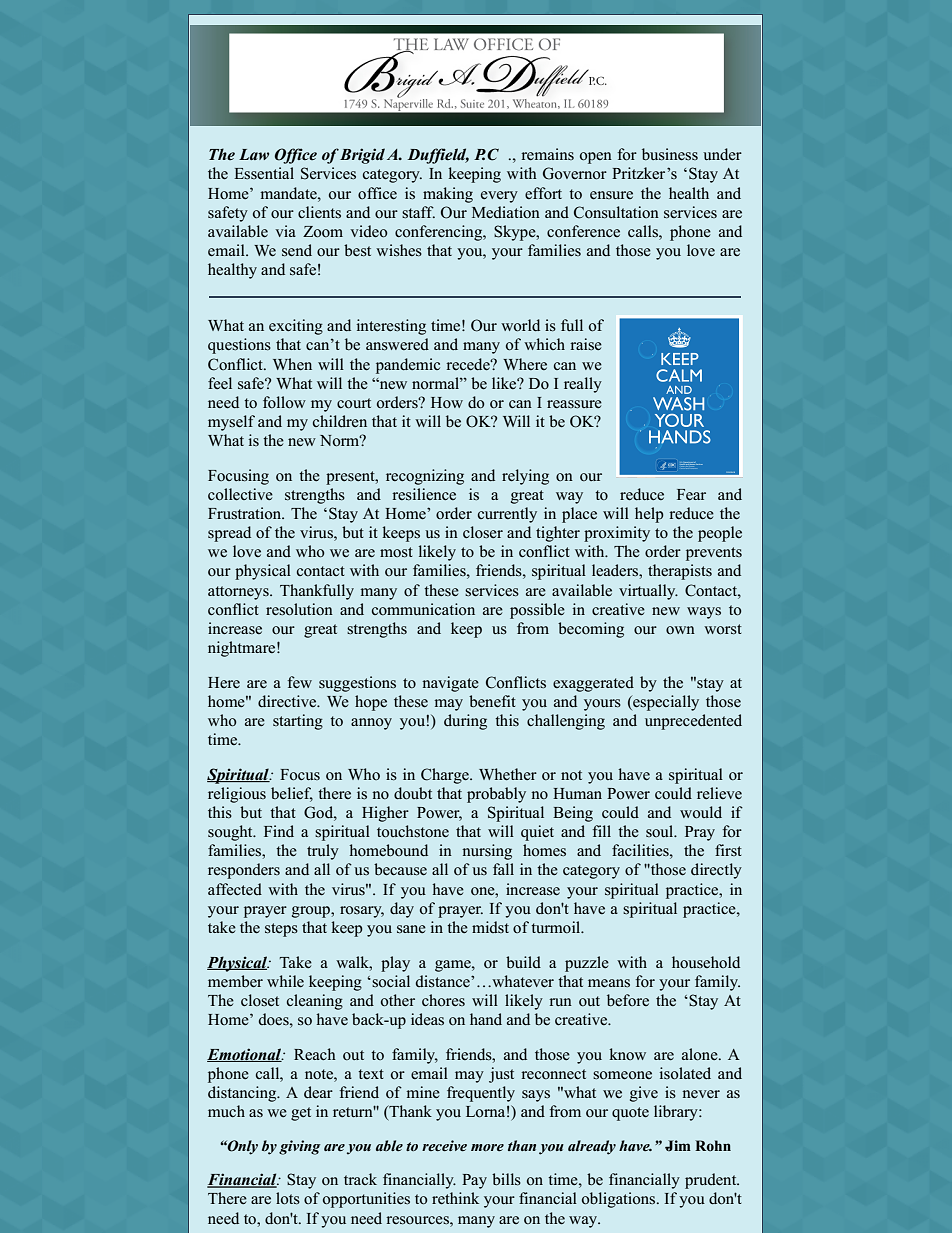 This screenshot has height=1233, width=952. Describe the element at coordinates (487, 852) in the screenshot. I see `nursing` at that location.
